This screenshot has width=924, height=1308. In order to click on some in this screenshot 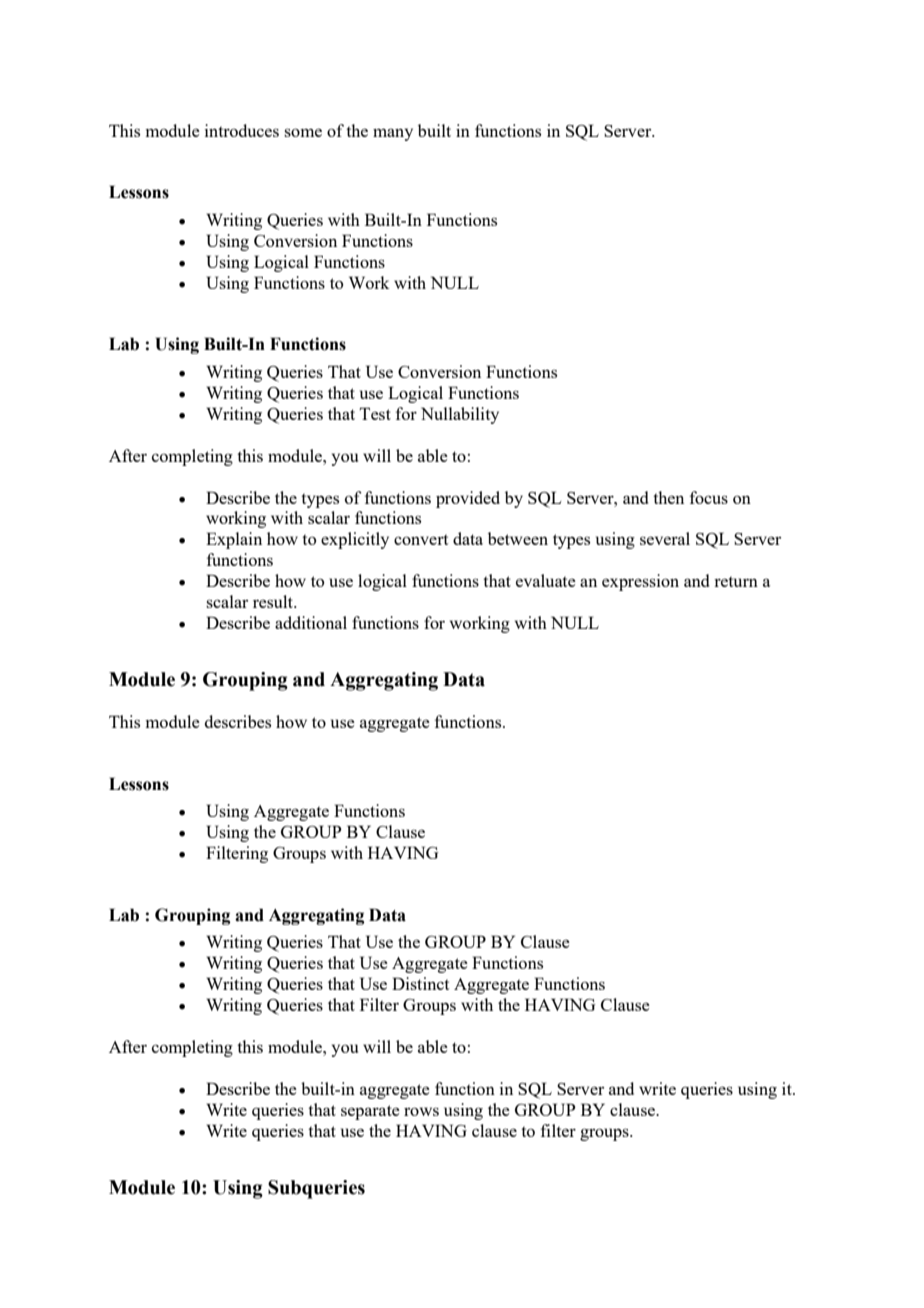, I will do `click(303, 132)`.
